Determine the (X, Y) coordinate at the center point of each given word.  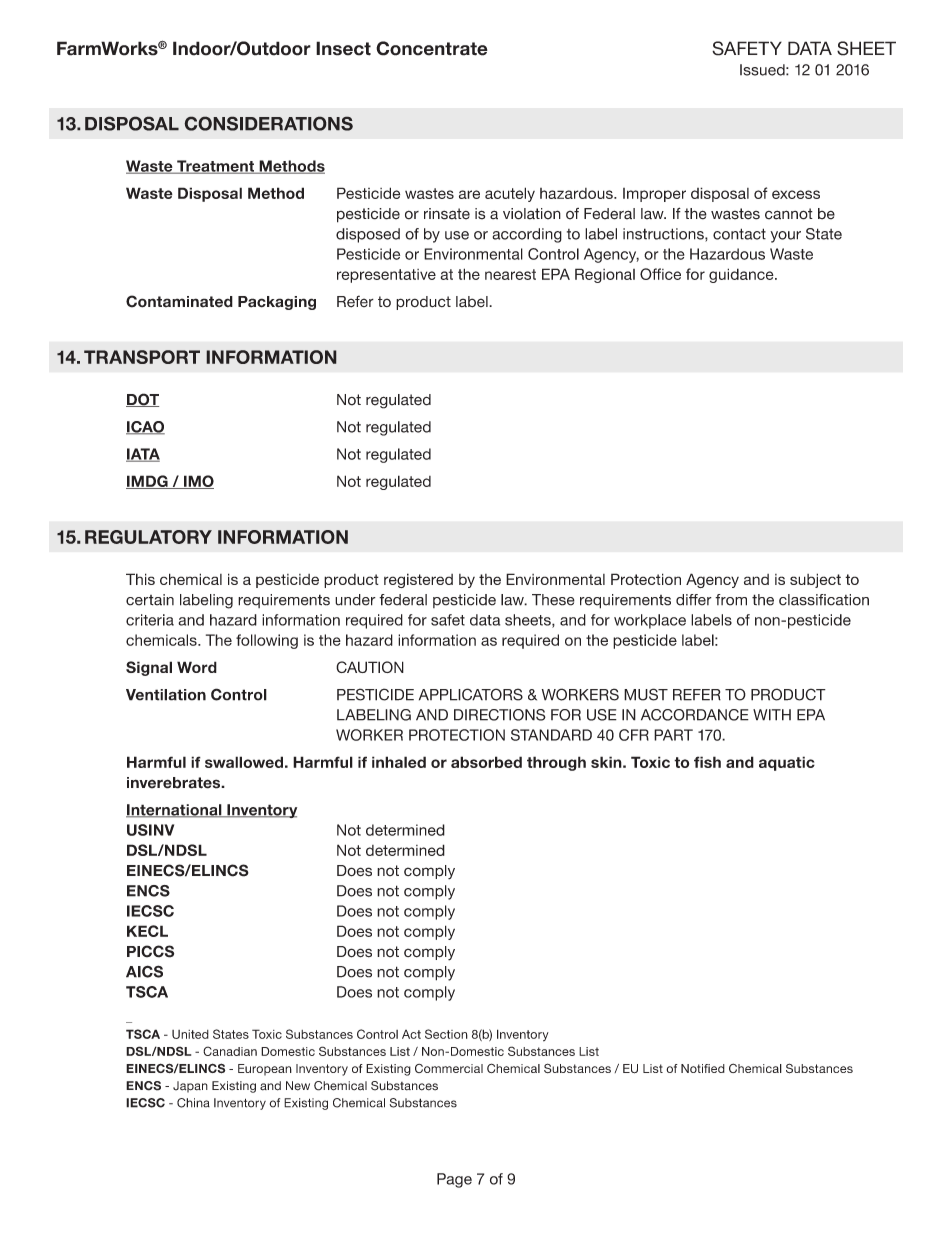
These (553, 600)
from (731, 600)
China (193, 1103)
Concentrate (432, 48)
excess (796, 194)
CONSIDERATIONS (268, 123)
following (267, 641)
